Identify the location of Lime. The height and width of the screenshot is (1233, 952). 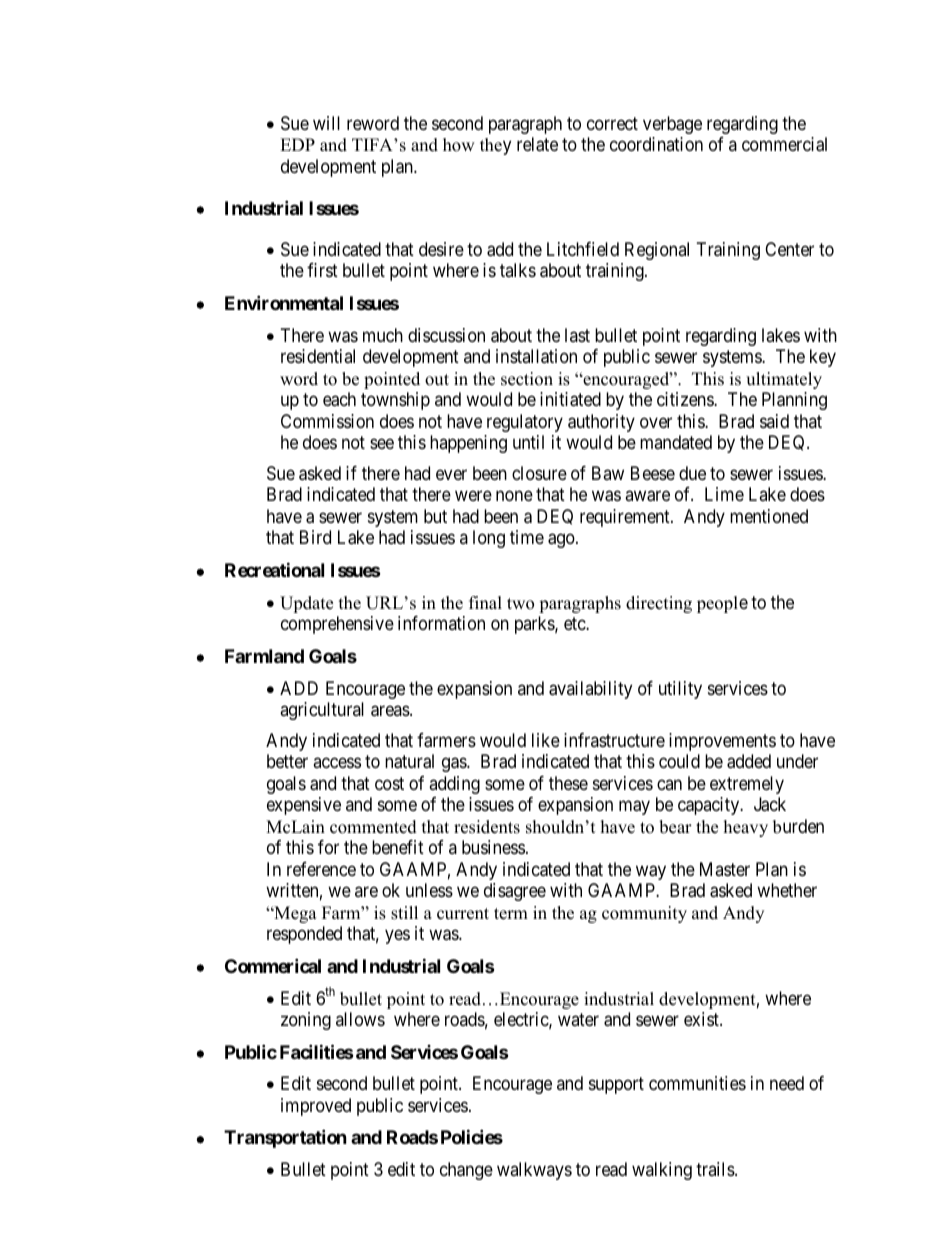
(724, 494).
